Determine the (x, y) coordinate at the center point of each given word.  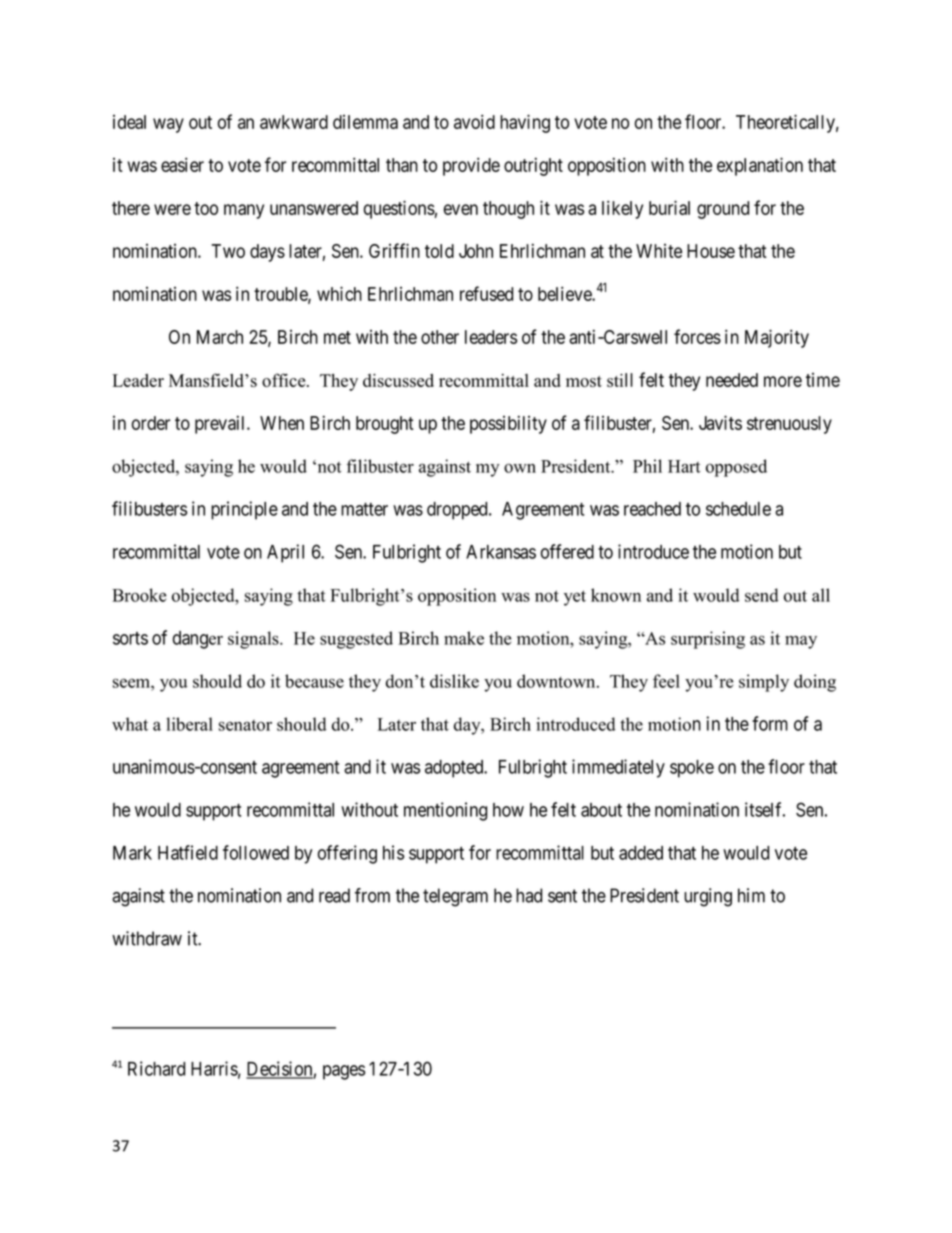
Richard (156, 1068)
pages (344, 1072)
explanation (760, 166)
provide (471, 166)
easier (182, 164)
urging (708, 897)
